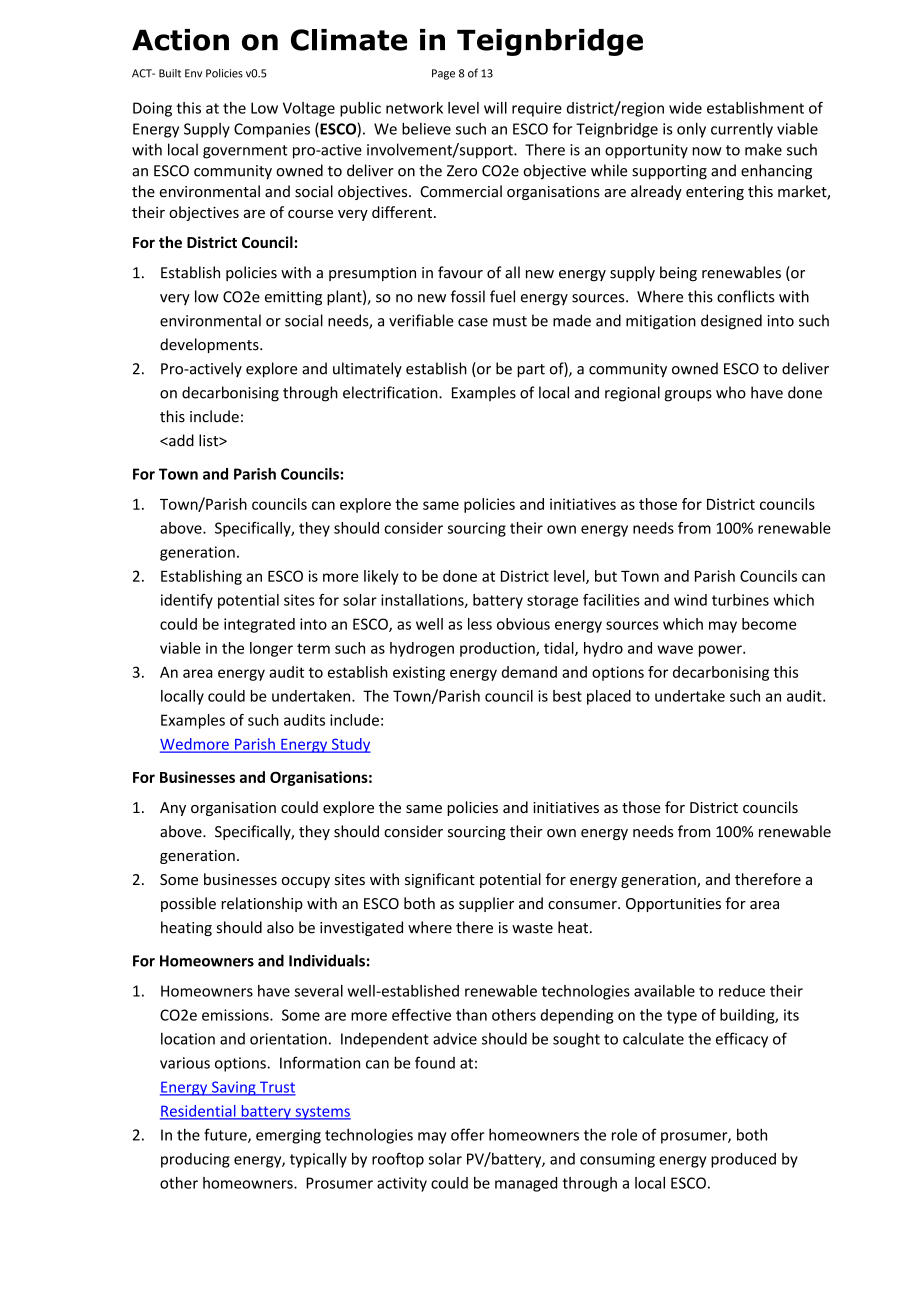 The height and width of the page is (1308, 924). Describe the element at coordinates (480, 624) in the page. I see `less` at that location.
